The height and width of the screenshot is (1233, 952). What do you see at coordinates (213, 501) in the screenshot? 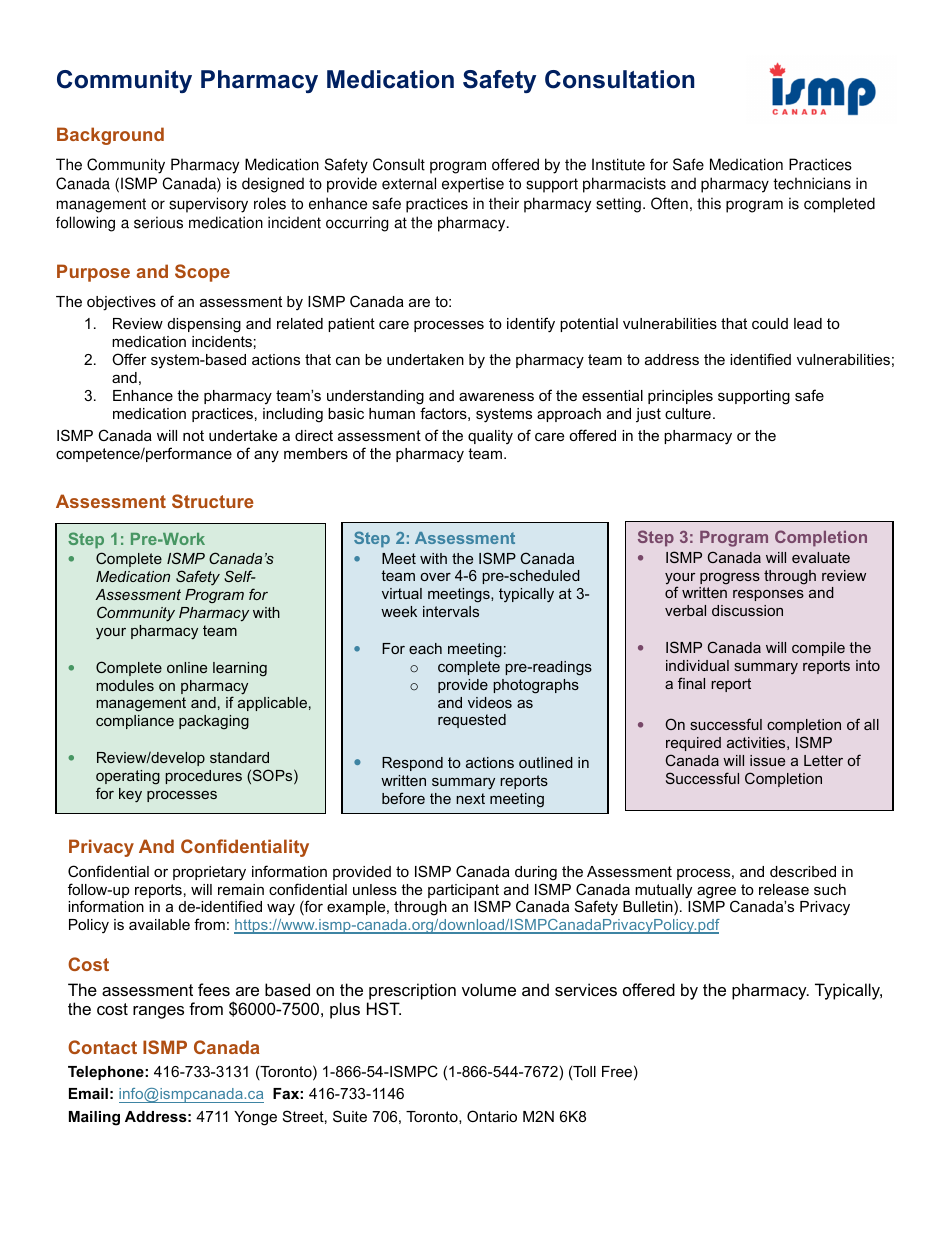
I see `Structure` at bounding box center [213, 501].
